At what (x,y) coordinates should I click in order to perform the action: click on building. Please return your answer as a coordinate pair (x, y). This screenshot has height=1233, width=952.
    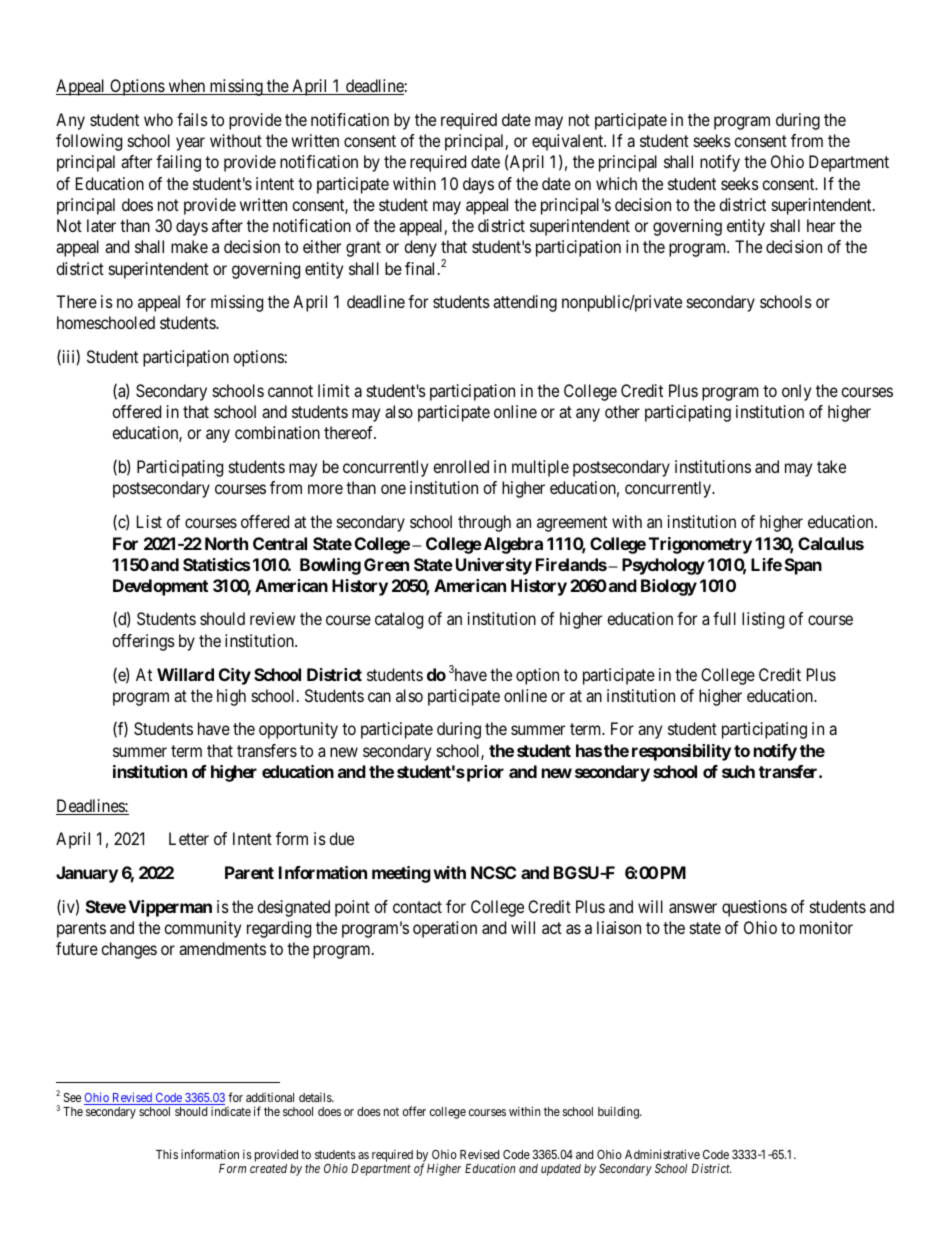
    Looking at the image, I should click on (619, 1112).
